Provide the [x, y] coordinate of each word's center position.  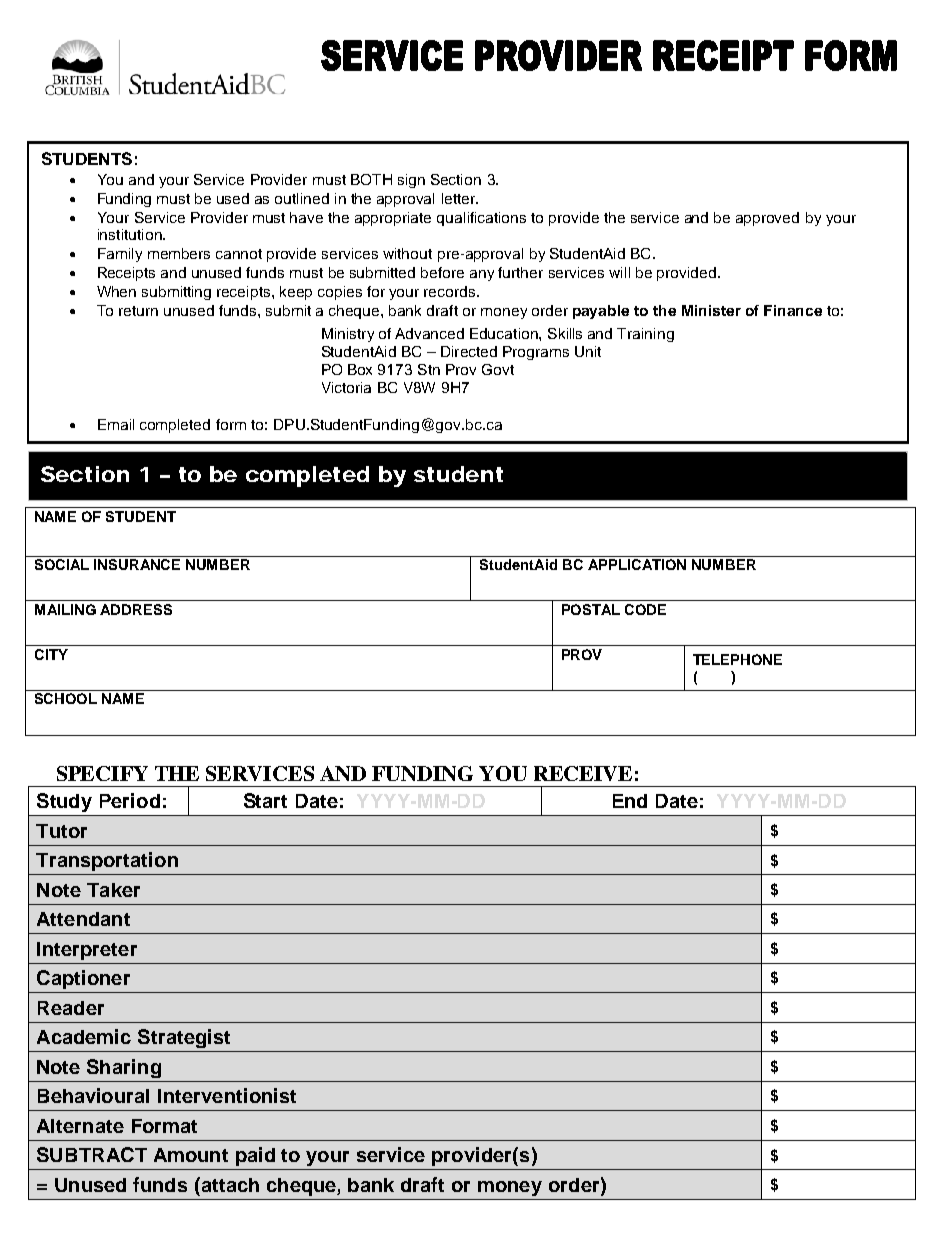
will [619, 272]
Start [265, 800]
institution [131, 234]
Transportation [107, 861]
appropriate [393, 219]
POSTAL [591, 609]
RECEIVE [583, 773]
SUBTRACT [92, 1154]
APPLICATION [637, 564]
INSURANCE [137, 564]
